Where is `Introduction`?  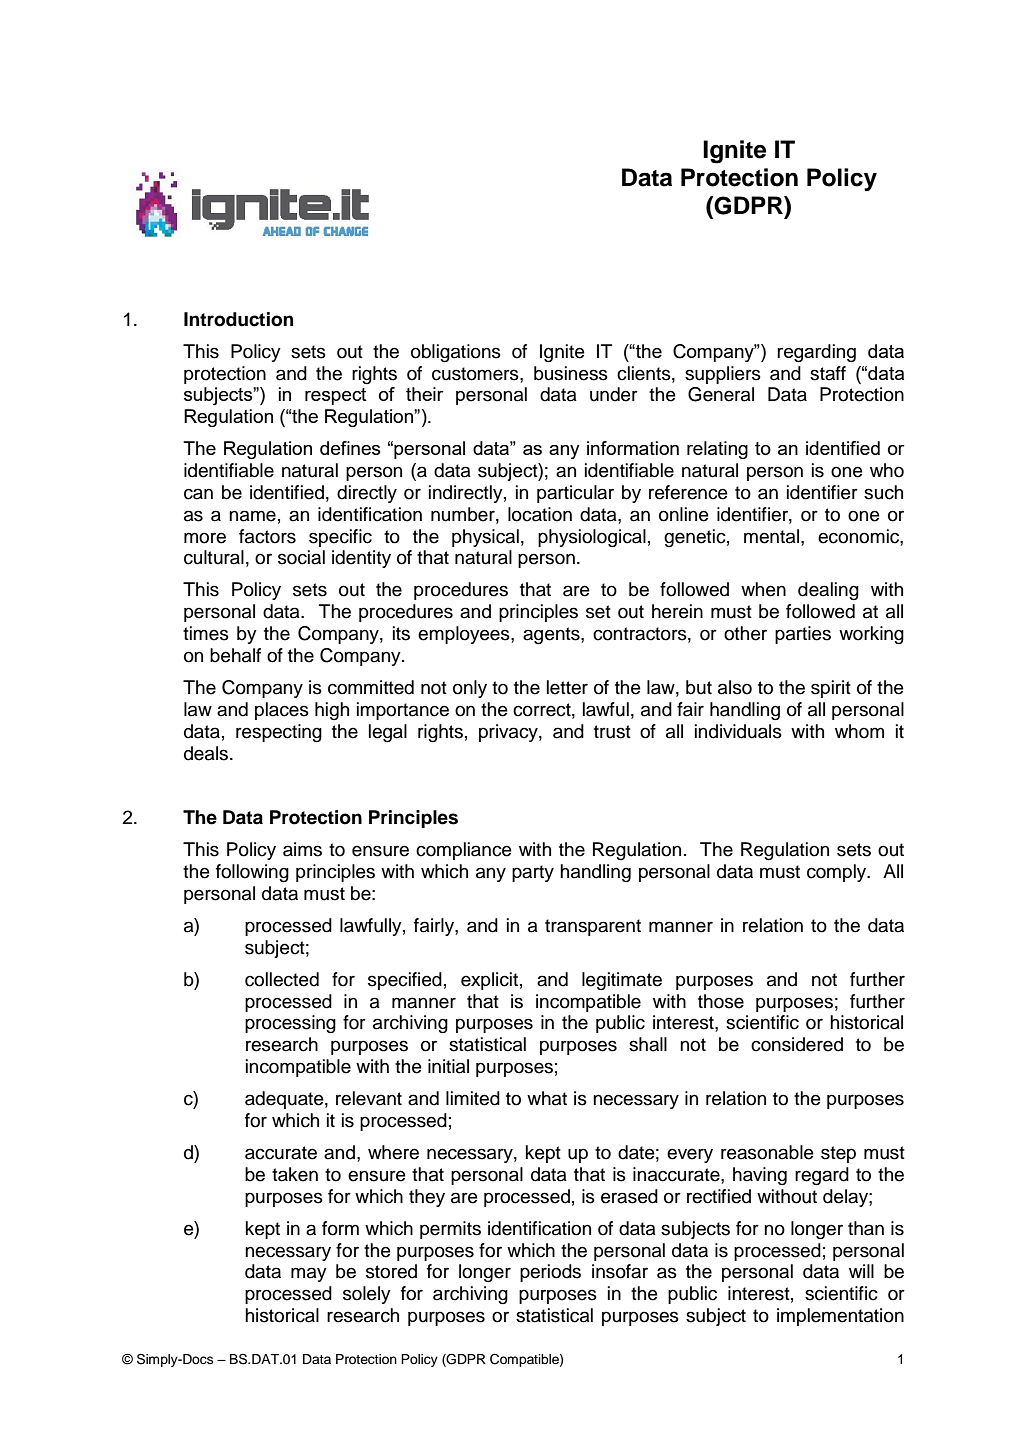
Introduction is located at coordinates (238, 319).
